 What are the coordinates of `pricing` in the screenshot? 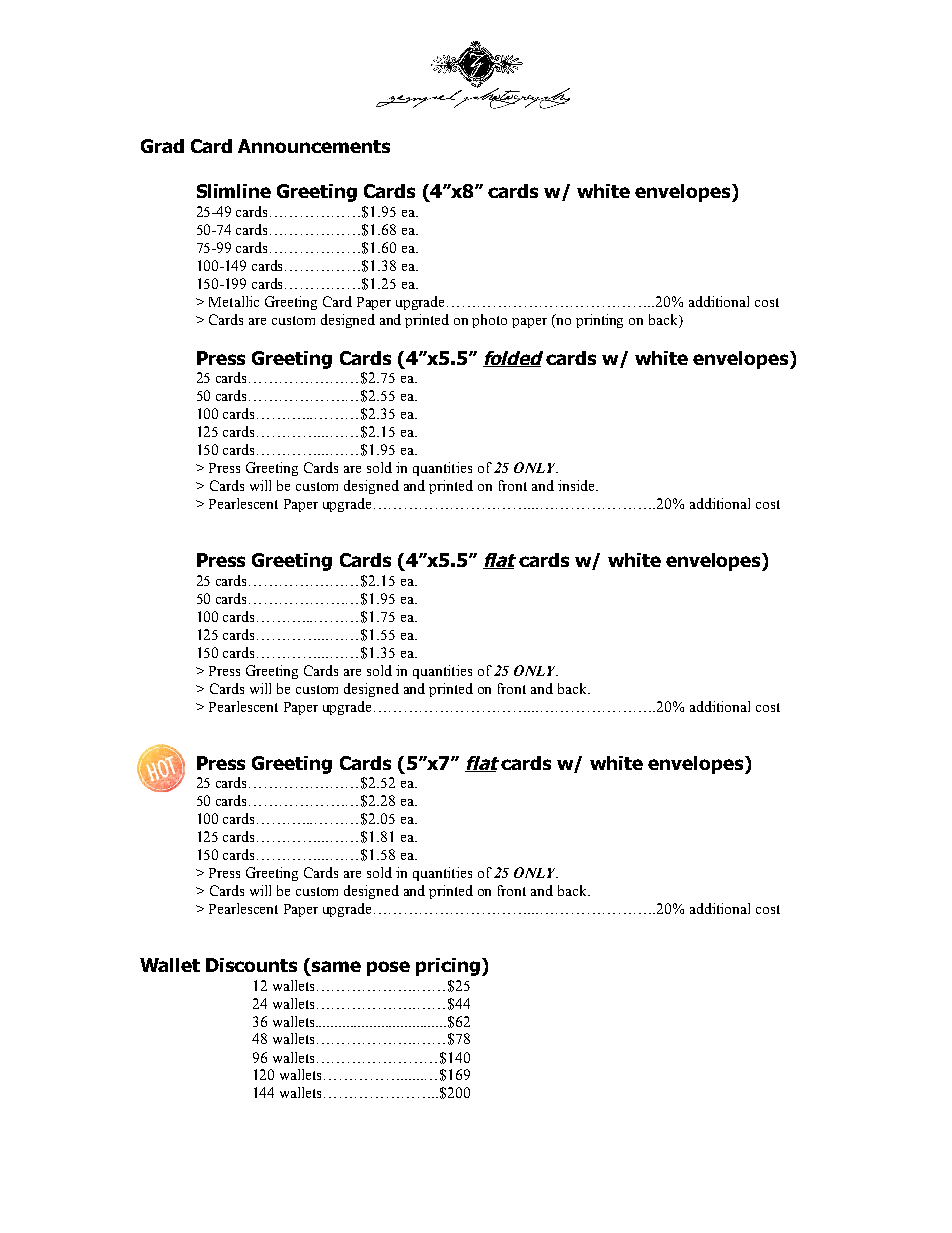 It's located at (448, 967).
